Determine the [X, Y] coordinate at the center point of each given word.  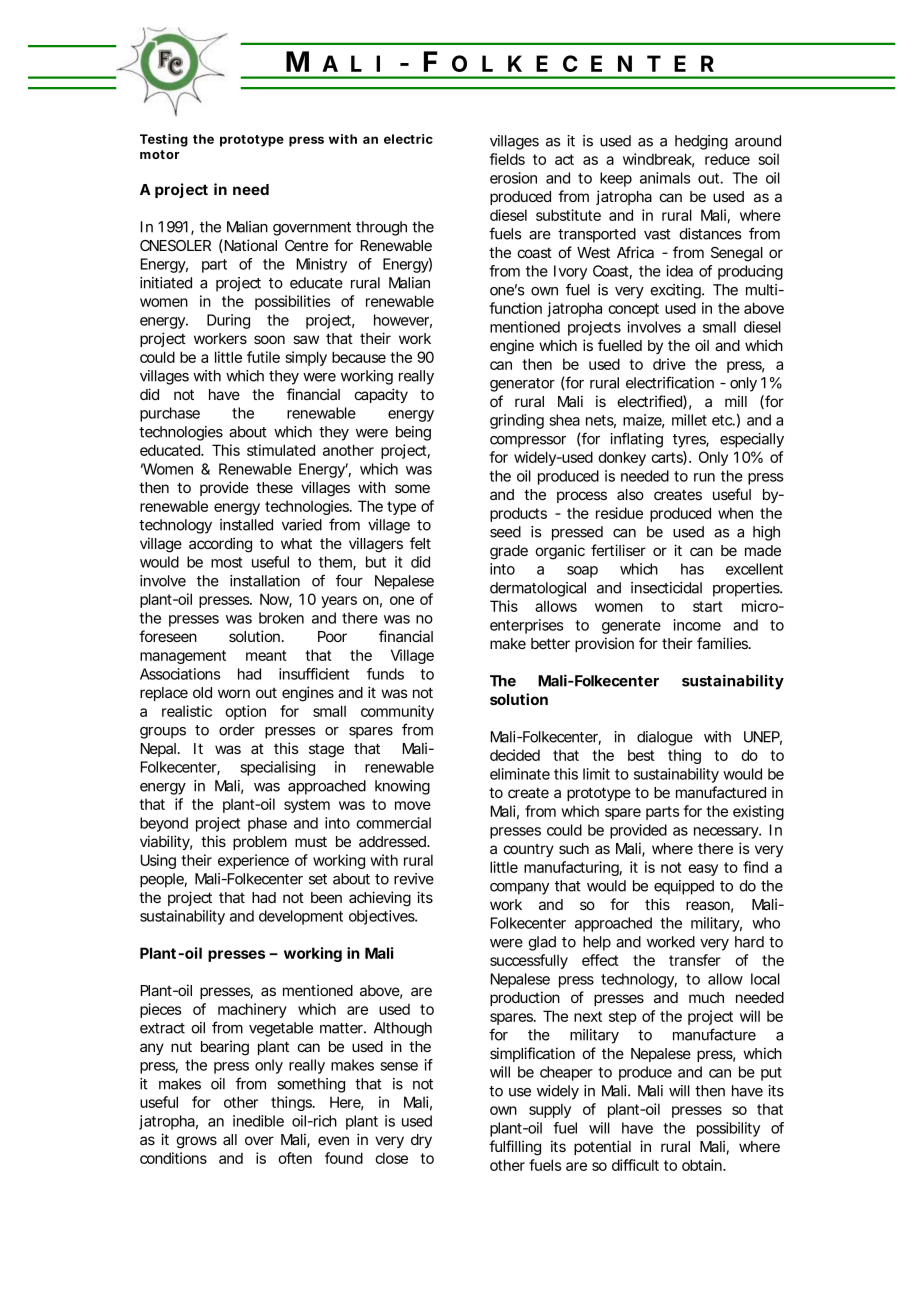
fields [507, 159]
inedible [258, 1121]
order [237, 730]
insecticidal [666, 588]
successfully [529, 961]
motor [160, 154]
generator [522, 385]
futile [263, 357]
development [301, 917]
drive [669, 364]
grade [509, 552]
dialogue [665, 738]
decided [515, 755]
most [226, 562]
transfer [695, 960]
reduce [727, 159]
